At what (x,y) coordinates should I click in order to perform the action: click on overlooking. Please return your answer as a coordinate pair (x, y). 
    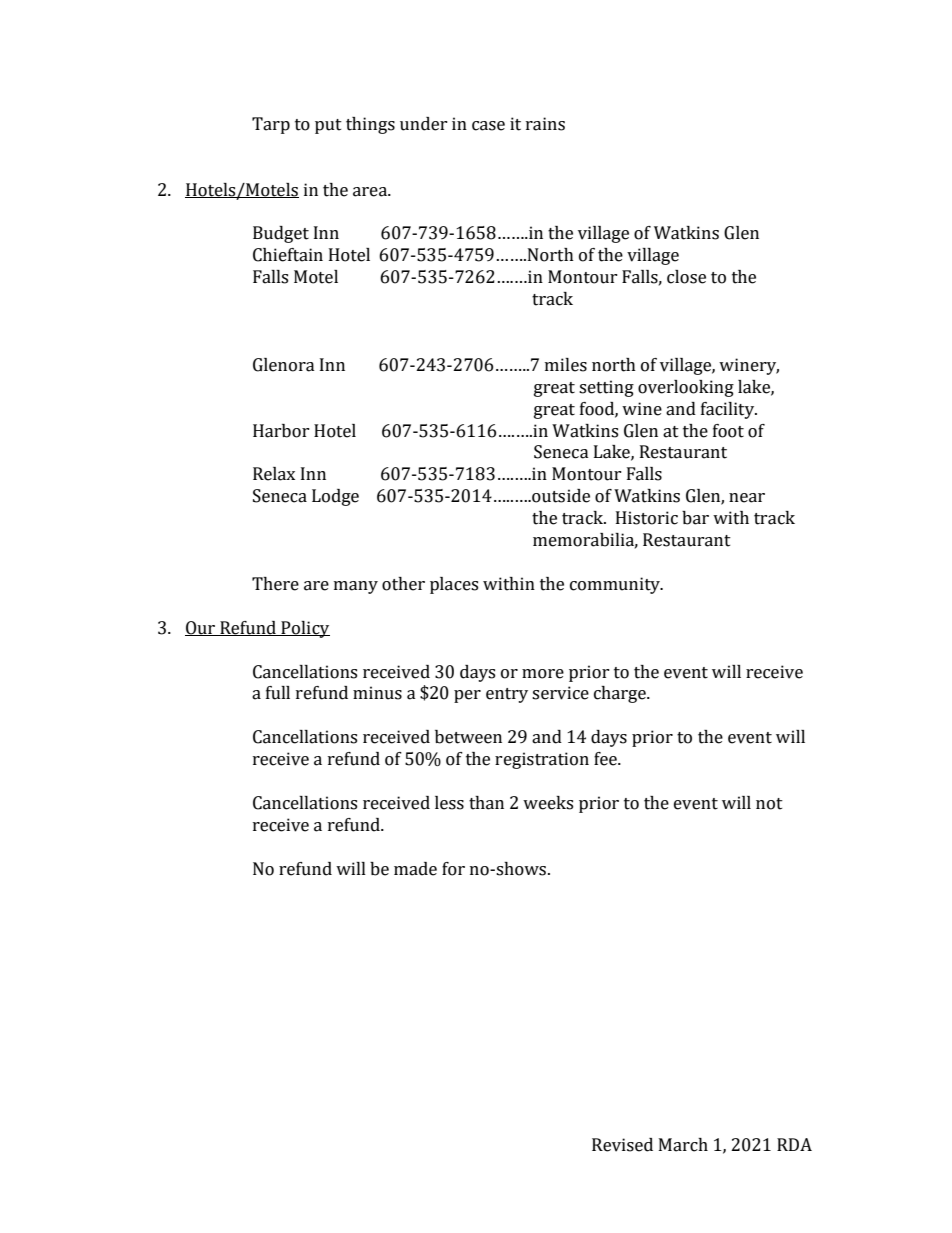
    Looking at the image, I should click on (686, 388).
